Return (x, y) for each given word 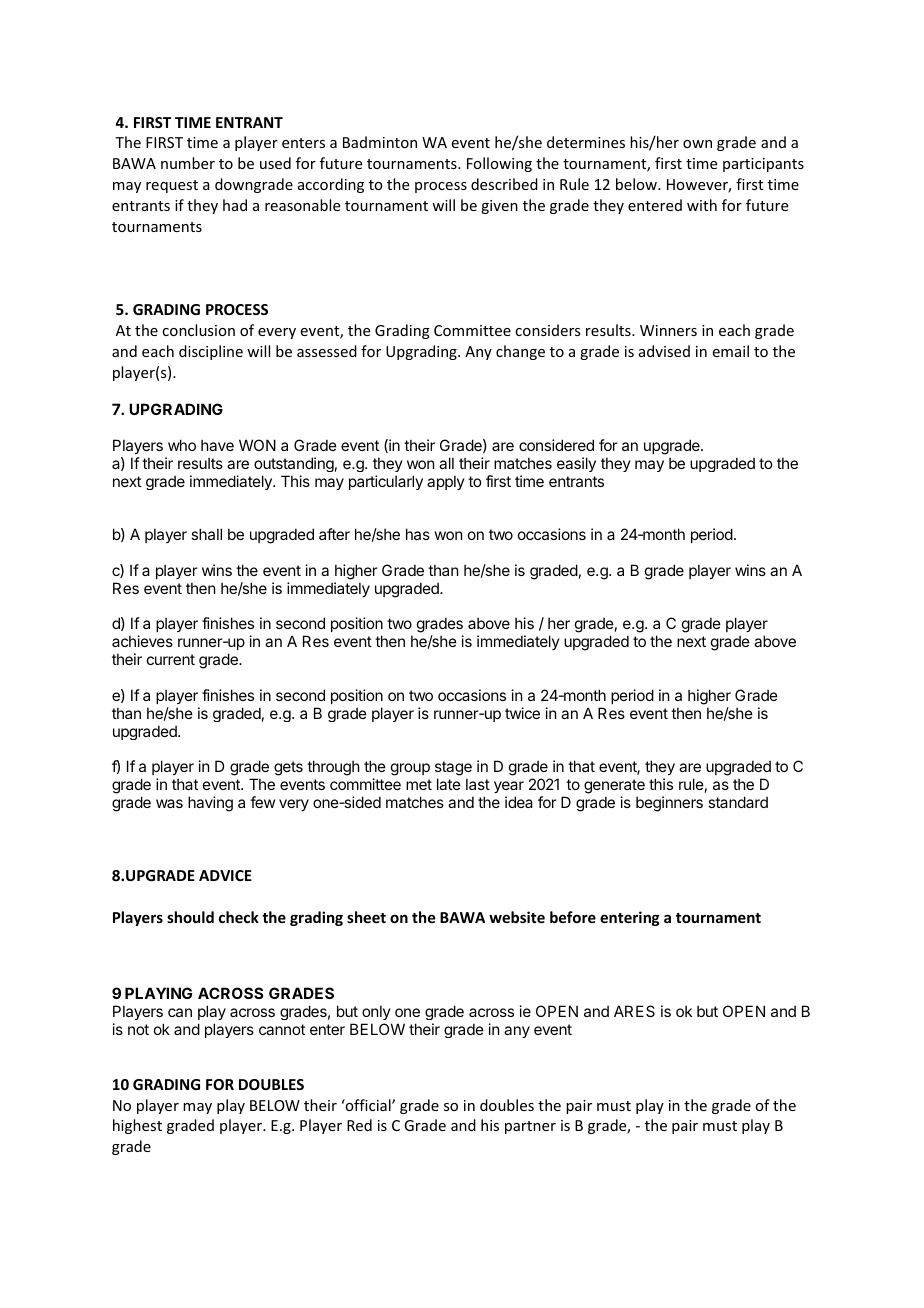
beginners (669, 804)
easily (576, 464)
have (217, 445)
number (188, 163)
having (210, 804)
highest (137, 1126)
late (449, 784)
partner (530, 1127)
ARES (634, 1011)
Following (499, 164)
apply (446, 482)
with (702, 205)
